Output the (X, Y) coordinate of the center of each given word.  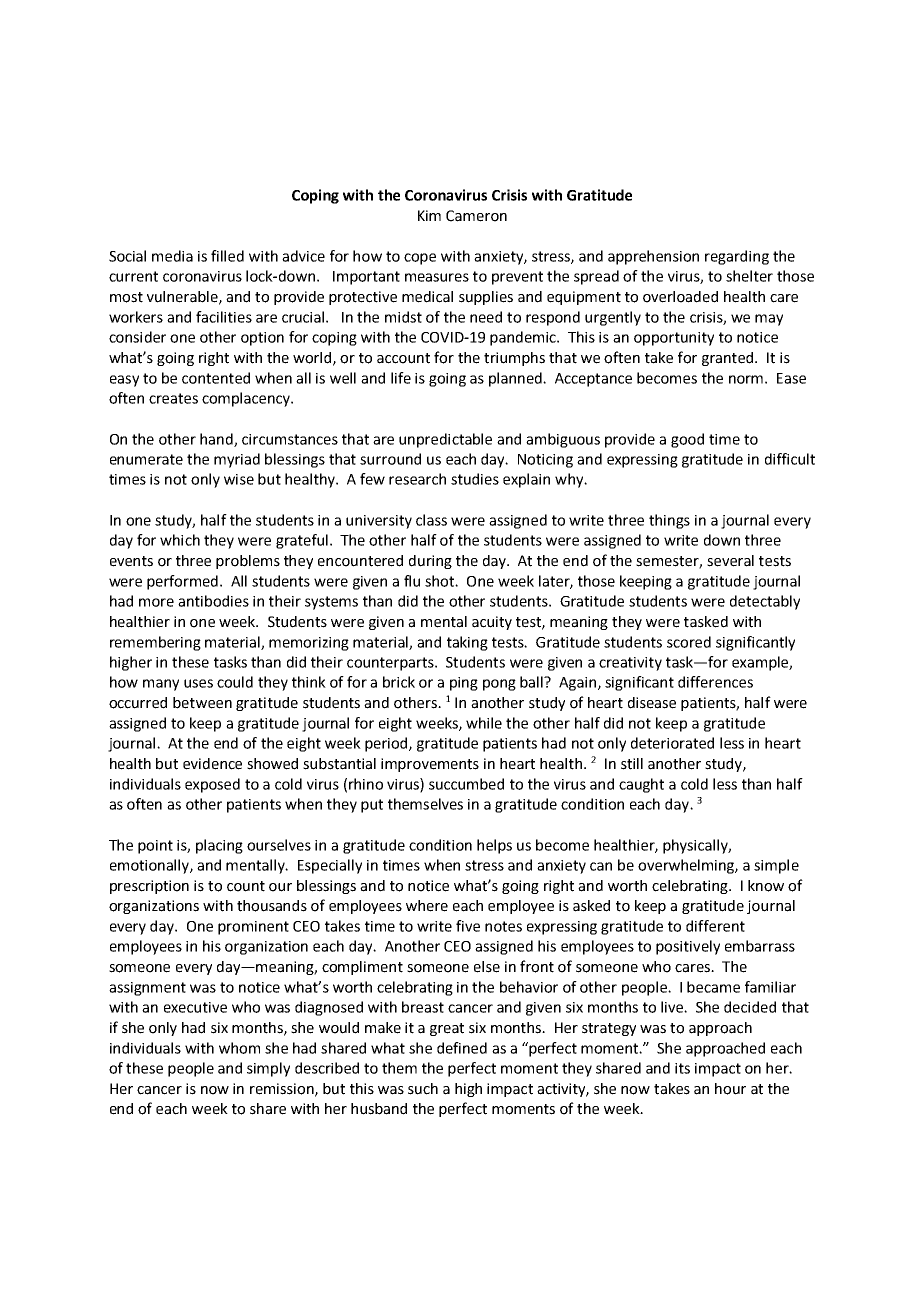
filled (227, 256)
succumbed (466, 784)
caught (641, 785)
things (669, 521)
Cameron (476, 216)
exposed (212, 785)
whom (239, 1048)
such (423, 1089)
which (180, 540)
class (431, 520)
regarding (737, 257)
